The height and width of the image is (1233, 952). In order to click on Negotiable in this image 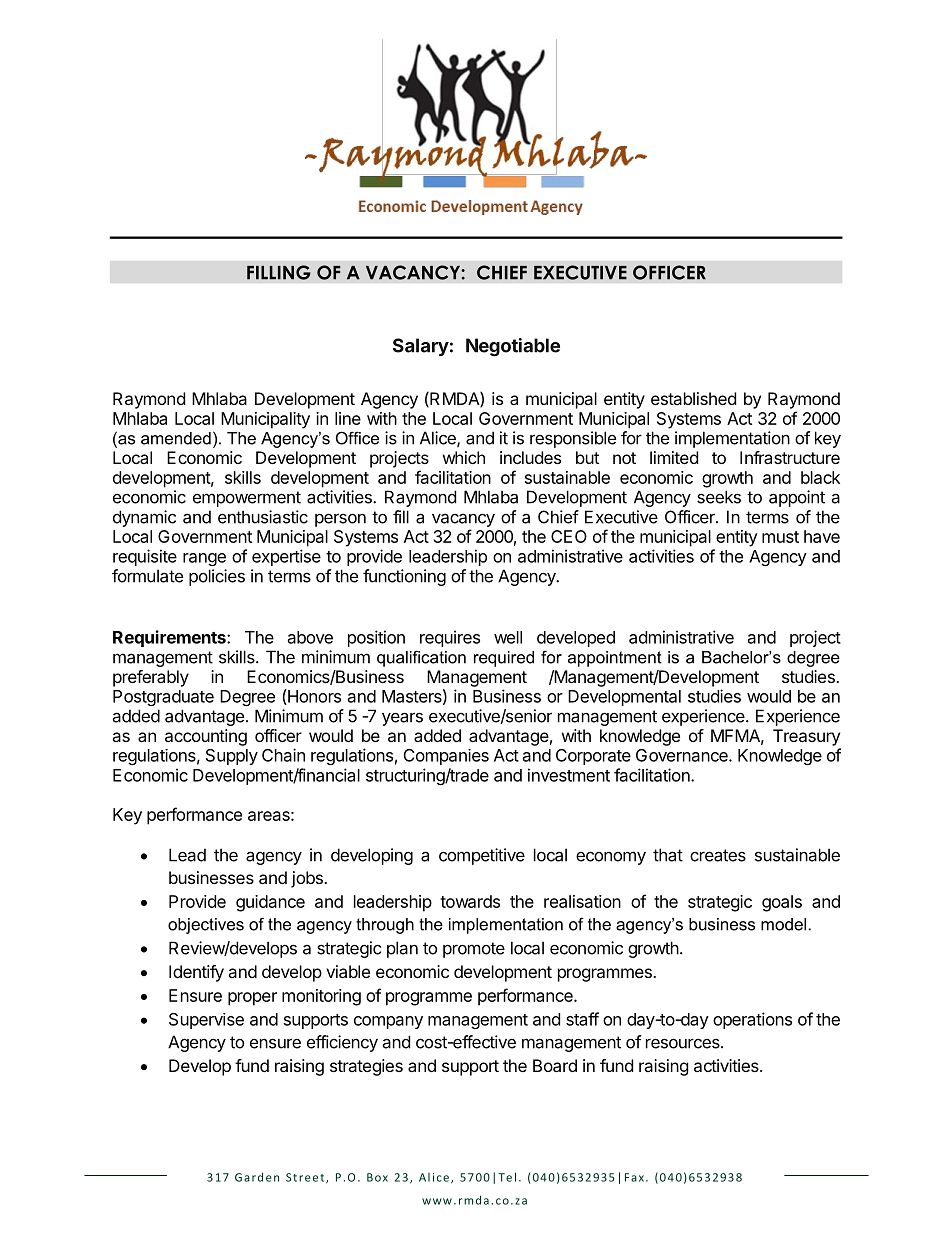, I will do `click(513, 347)`.
